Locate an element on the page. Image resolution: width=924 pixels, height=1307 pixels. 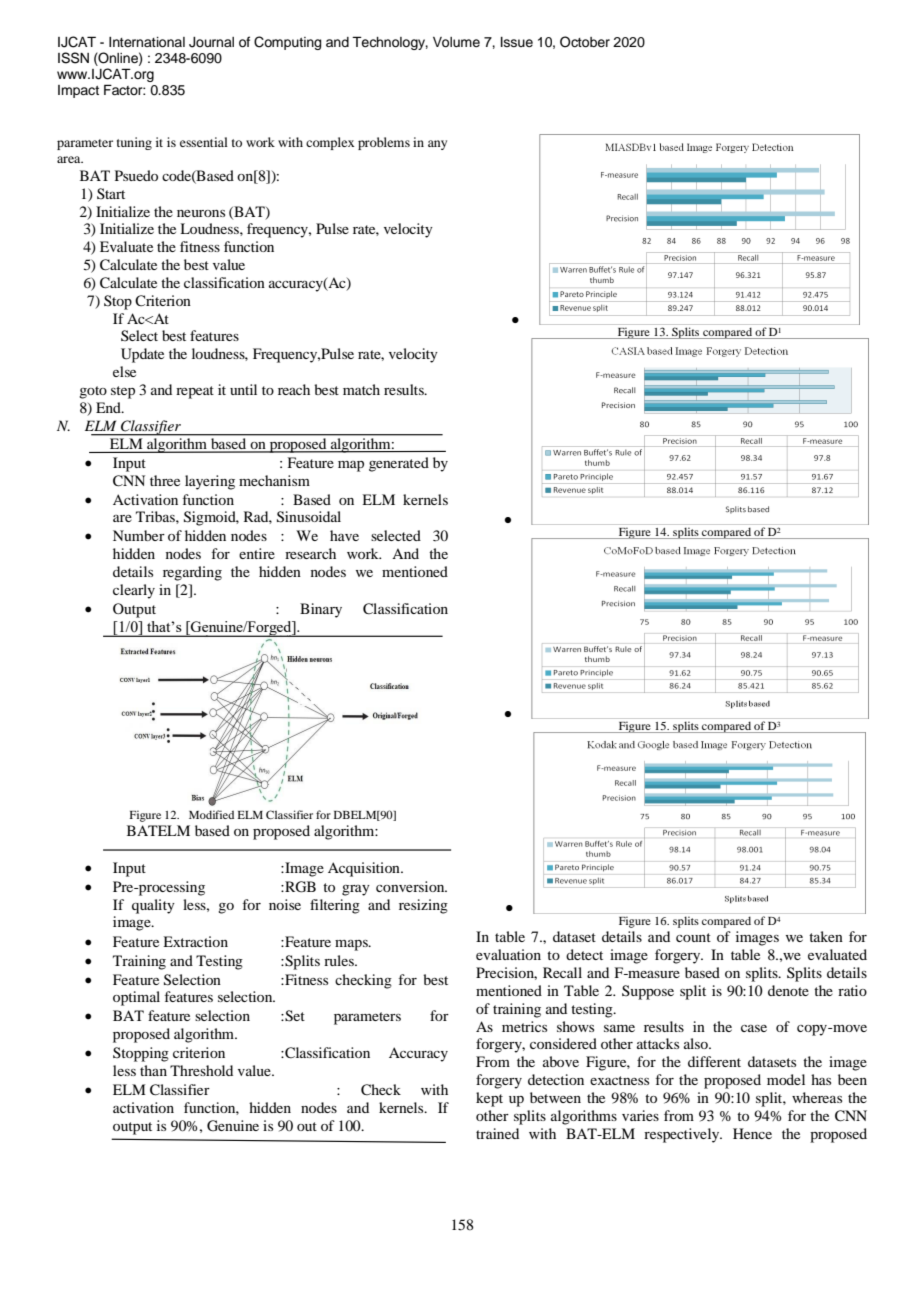
Volume is located at coordinates (456, 42).
